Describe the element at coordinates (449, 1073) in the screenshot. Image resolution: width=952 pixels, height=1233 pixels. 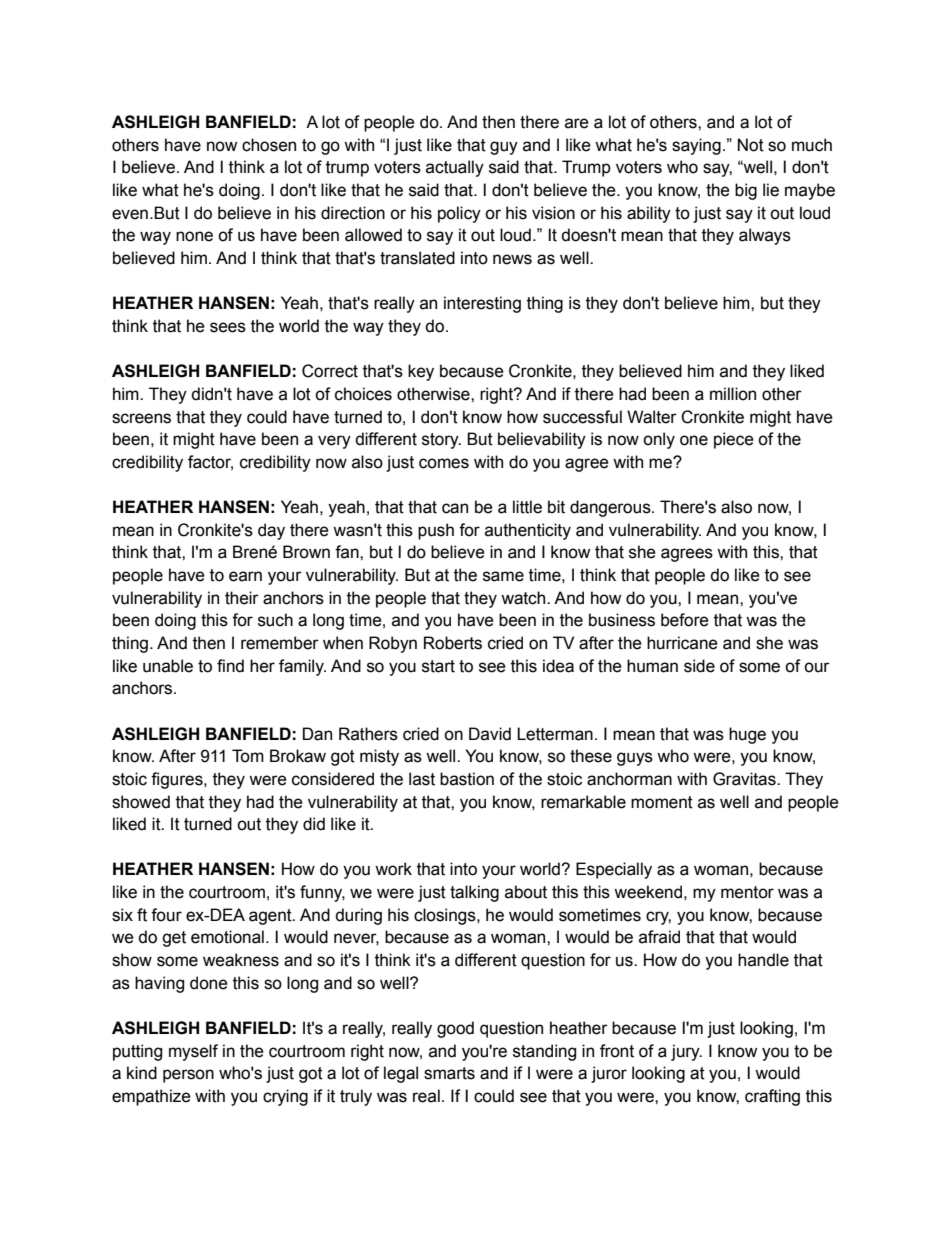
I see `smarts` at that location.
